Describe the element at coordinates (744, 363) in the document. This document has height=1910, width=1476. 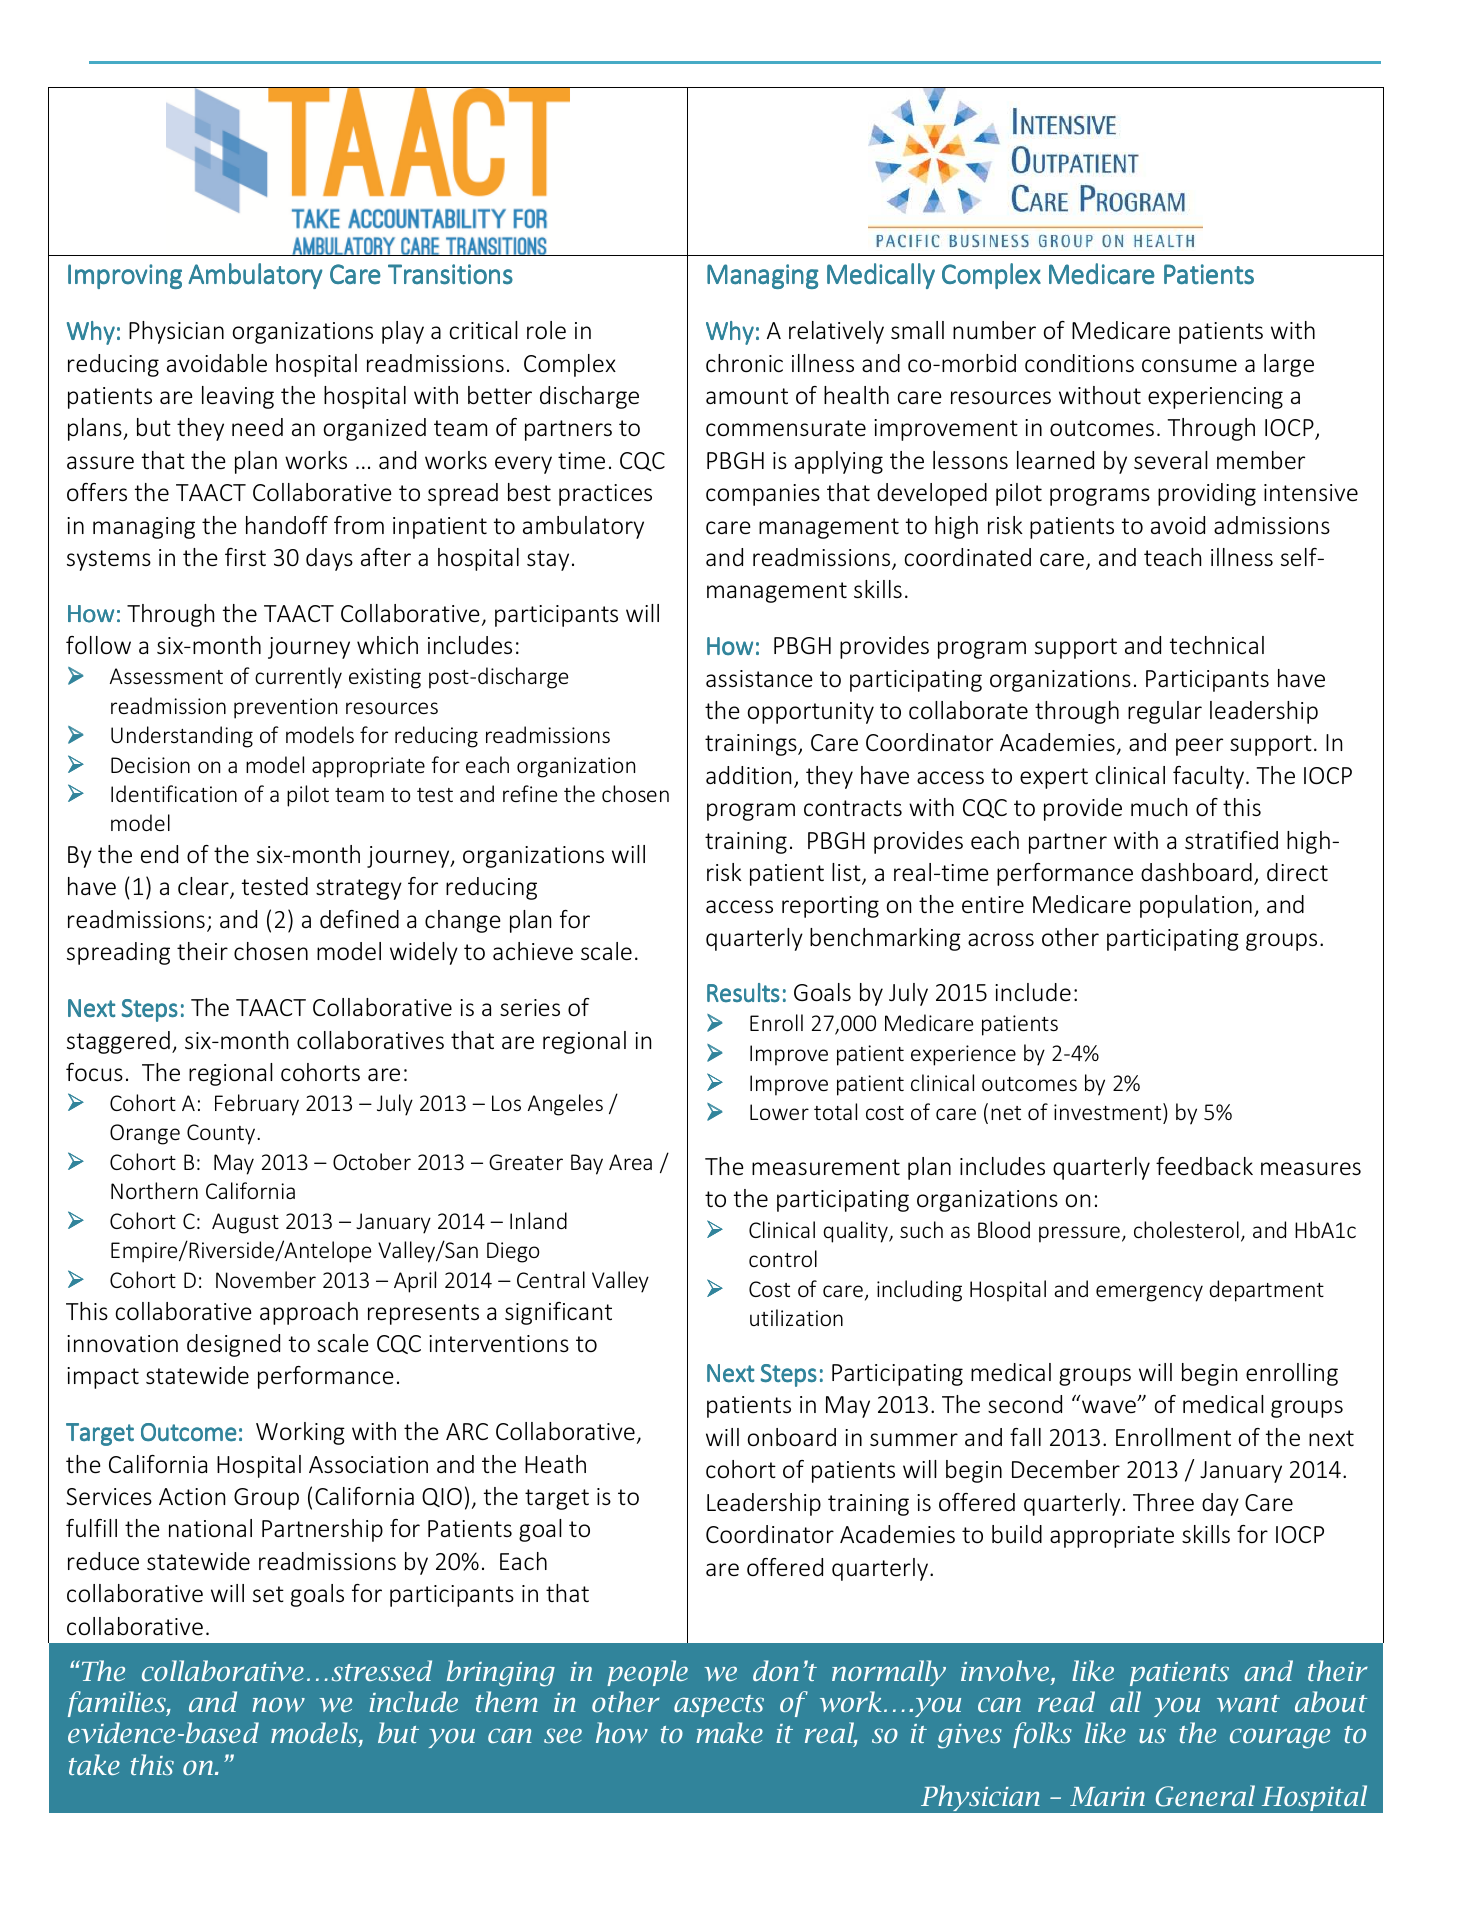
I see `chronic` at that location.
